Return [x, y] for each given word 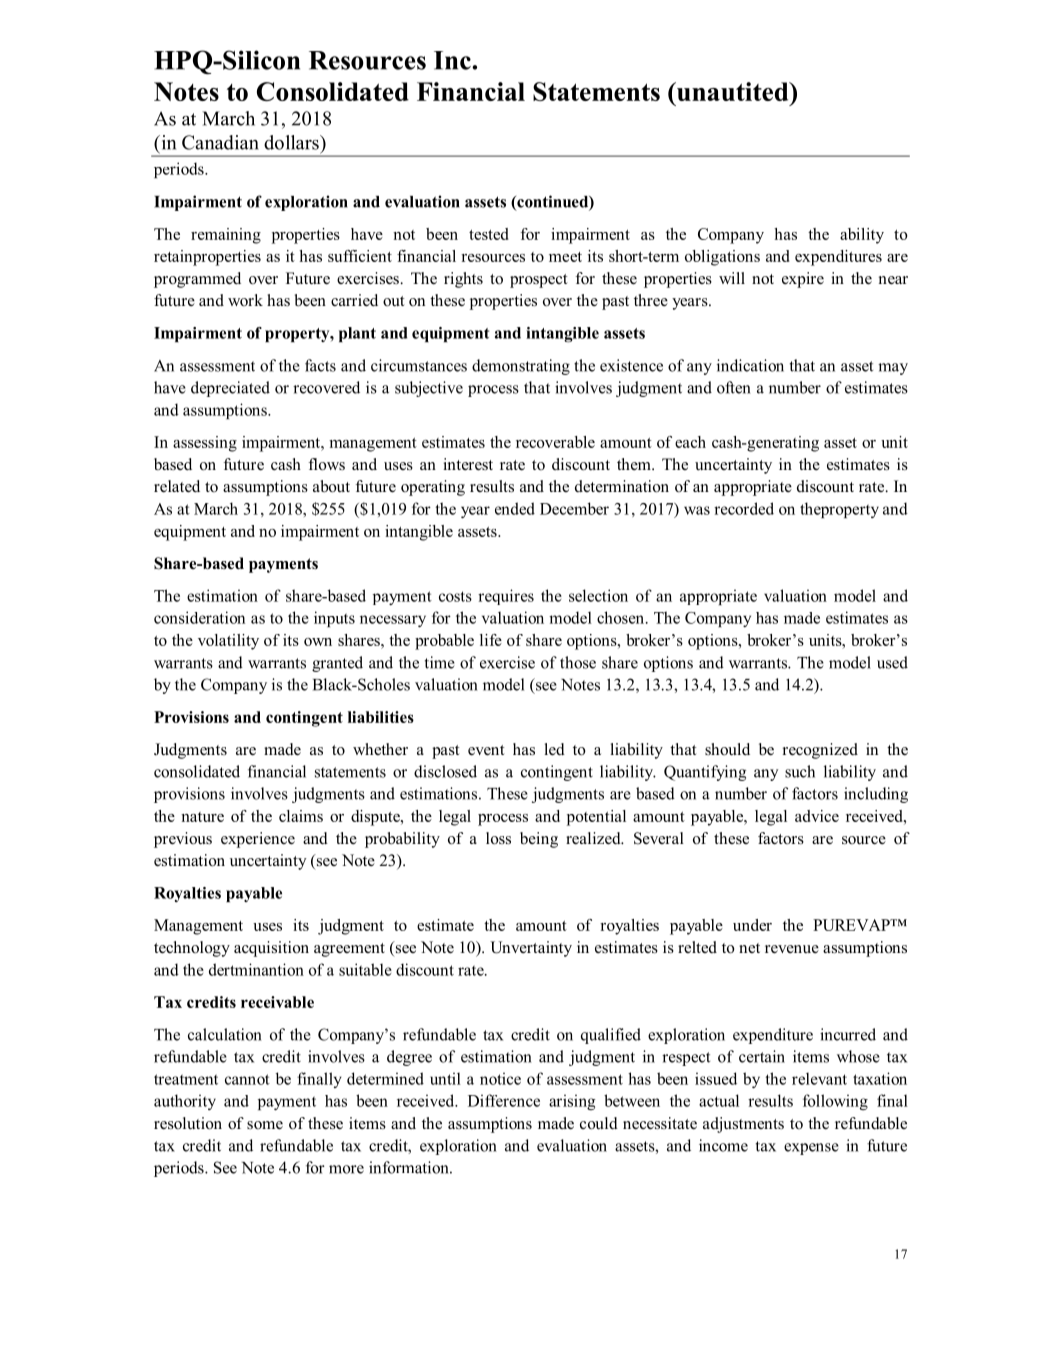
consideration [199, 617]
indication [750, 365]
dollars [292, 142]
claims [301, 816]
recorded [744, 508]
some [265, 1125]
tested [489, 234]
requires [506, 597]
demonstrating [521, 367]
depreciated [230, 389]
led [555, 749]
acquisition [271, 949]
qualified [611, 1036]
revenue [792, 949]
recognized [820, 751]
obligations [722, 258]
